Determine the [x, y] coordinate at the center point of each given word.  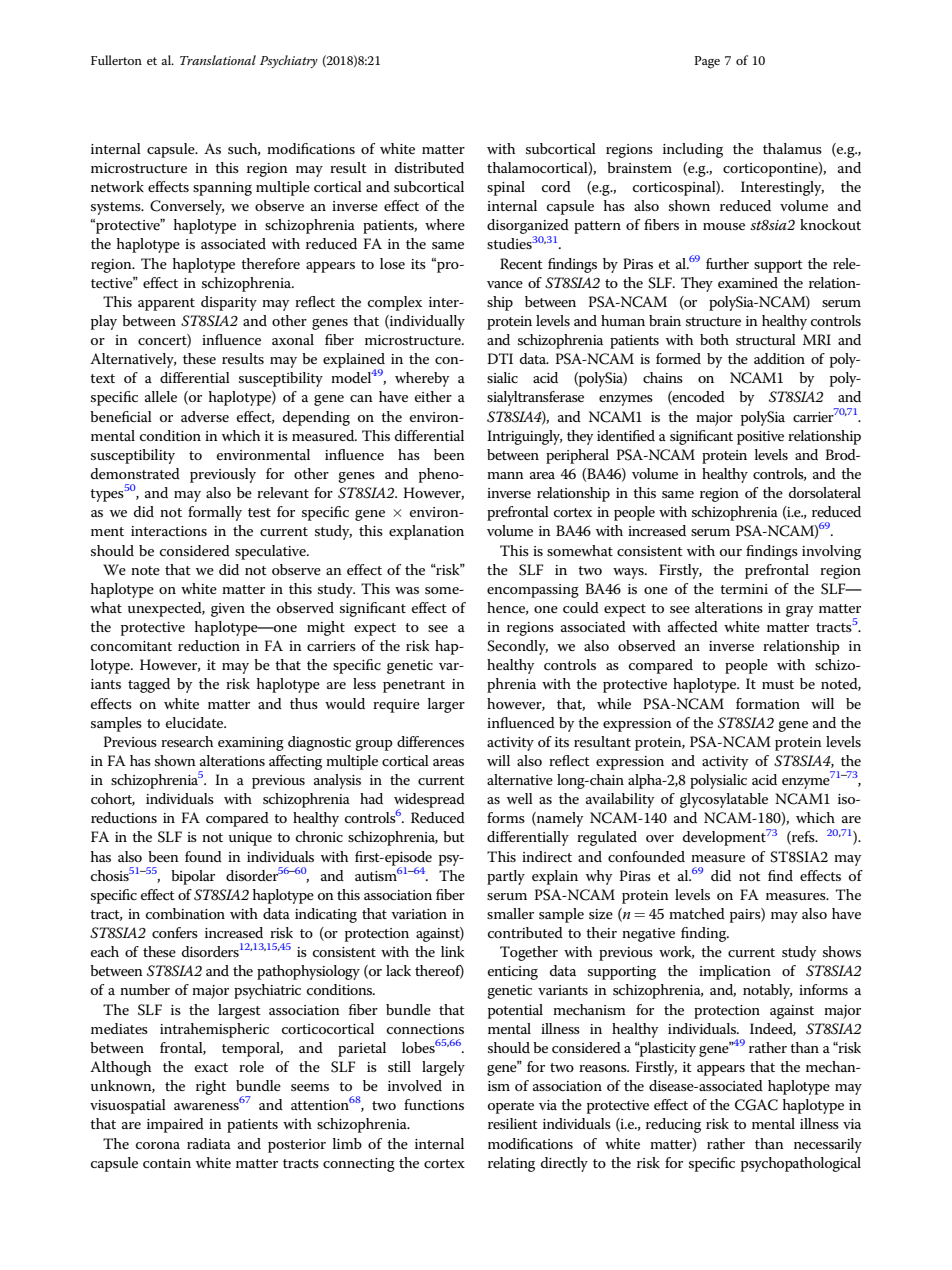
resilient [513, 1123]
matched [697, 913]
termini [744, 589]
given [228, 610]
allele [161, 396]
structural [766, 339]
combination [185, 913]
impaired [175, 1125]
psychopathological [801, 1164]
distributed [429, 167]
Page [707, 62]
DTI [500, 358]
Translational [218, 60]
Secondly [517, 647]
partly [506, 877]
